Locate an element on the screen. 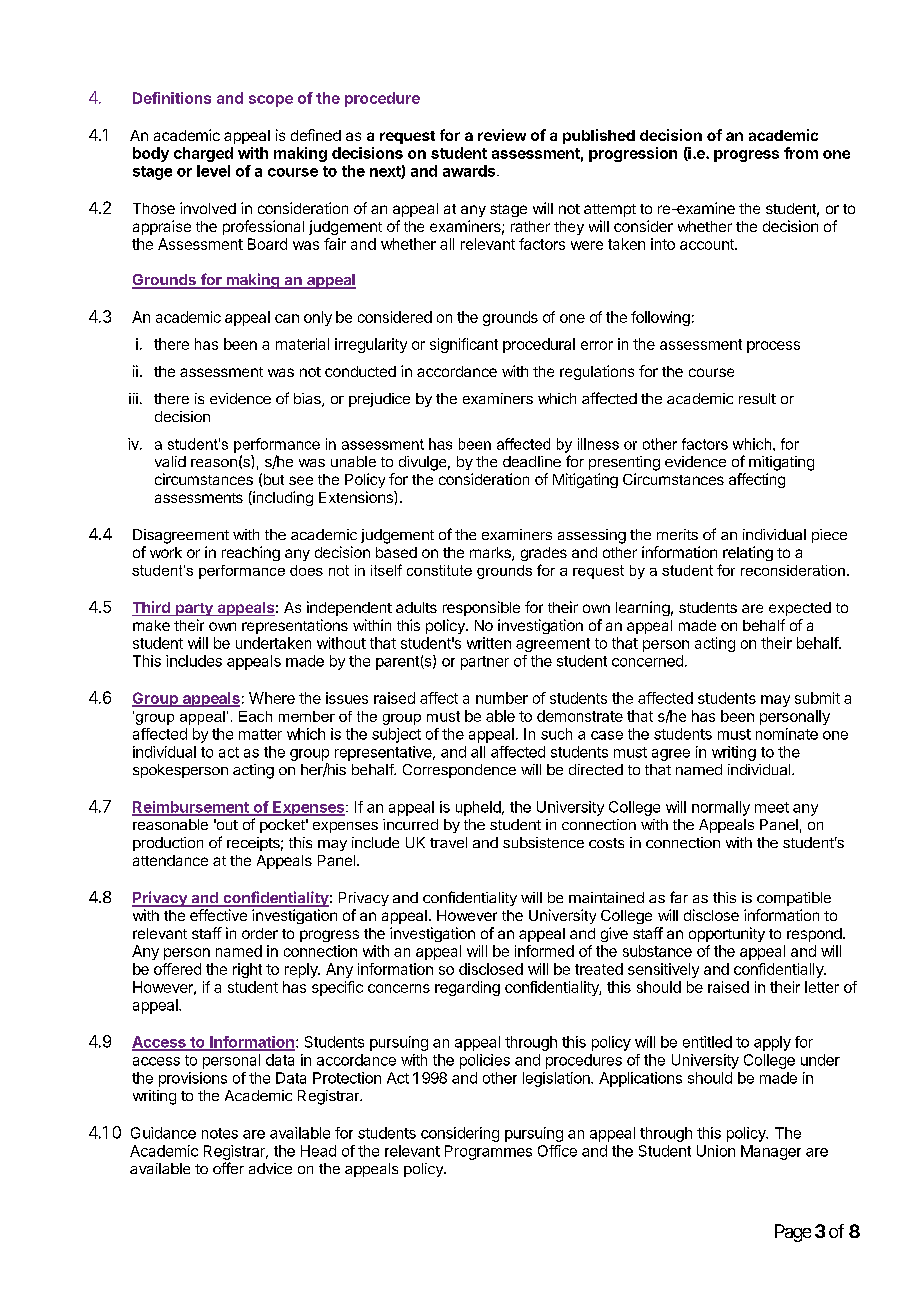 The width and height of the screenshot is (924, 1308). from is located at coordinates (801, 153).
